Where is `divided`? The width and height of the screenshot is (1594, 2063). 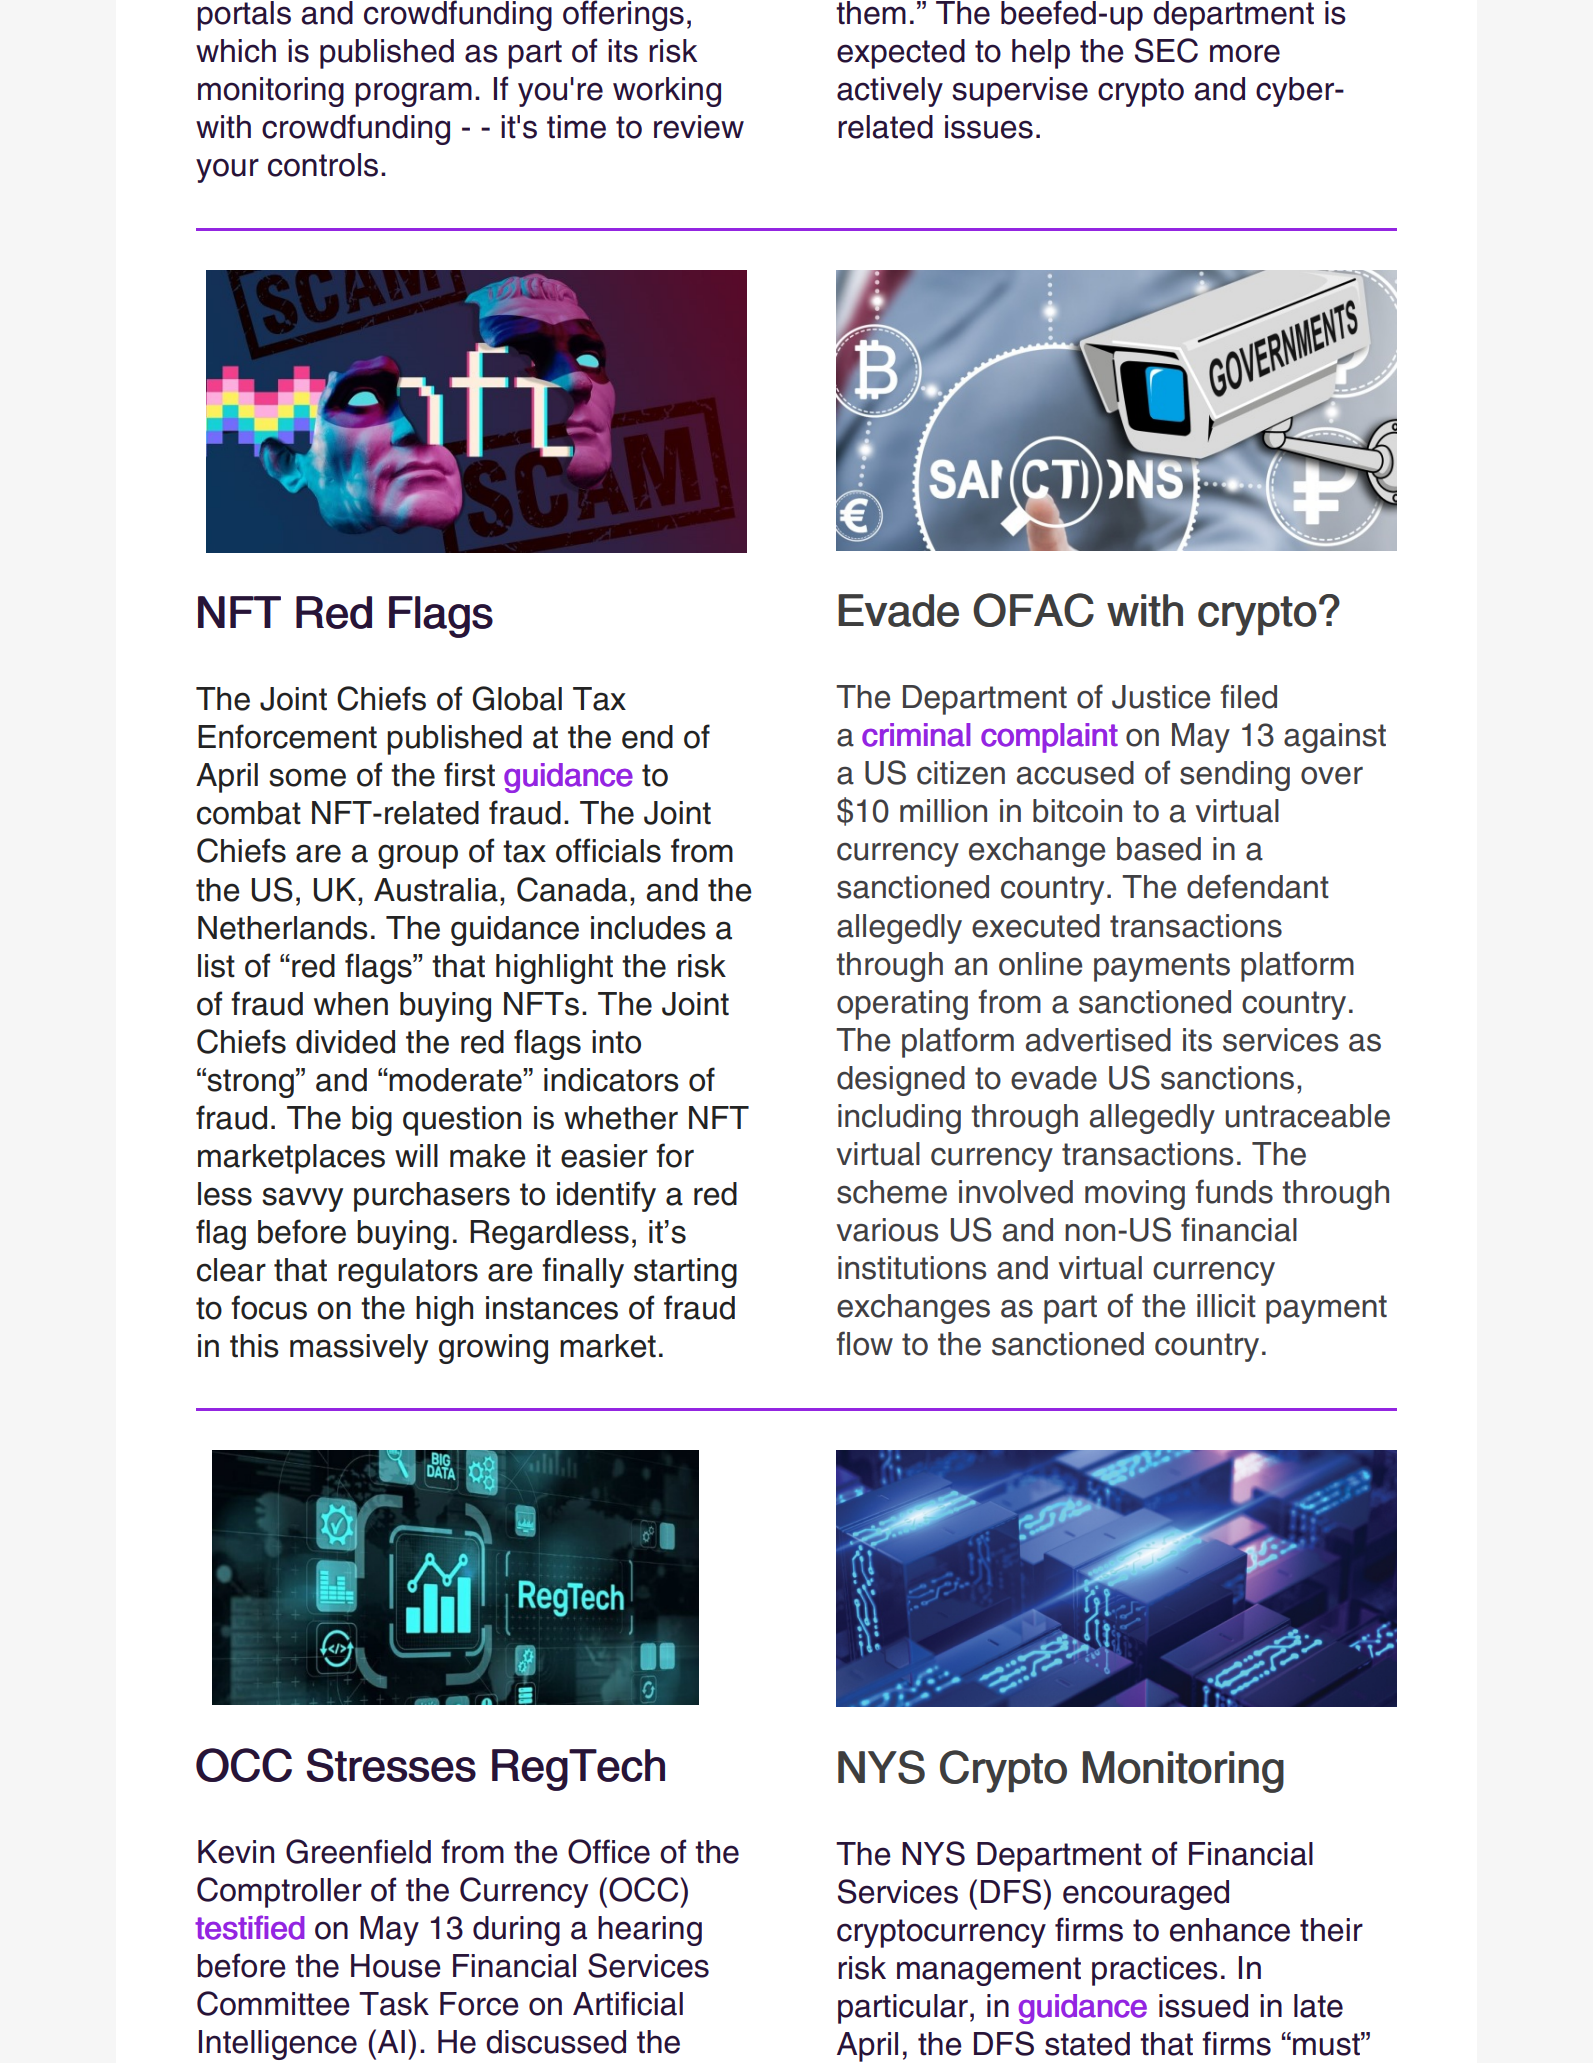
divided is located at coordinates (345, 1042).
